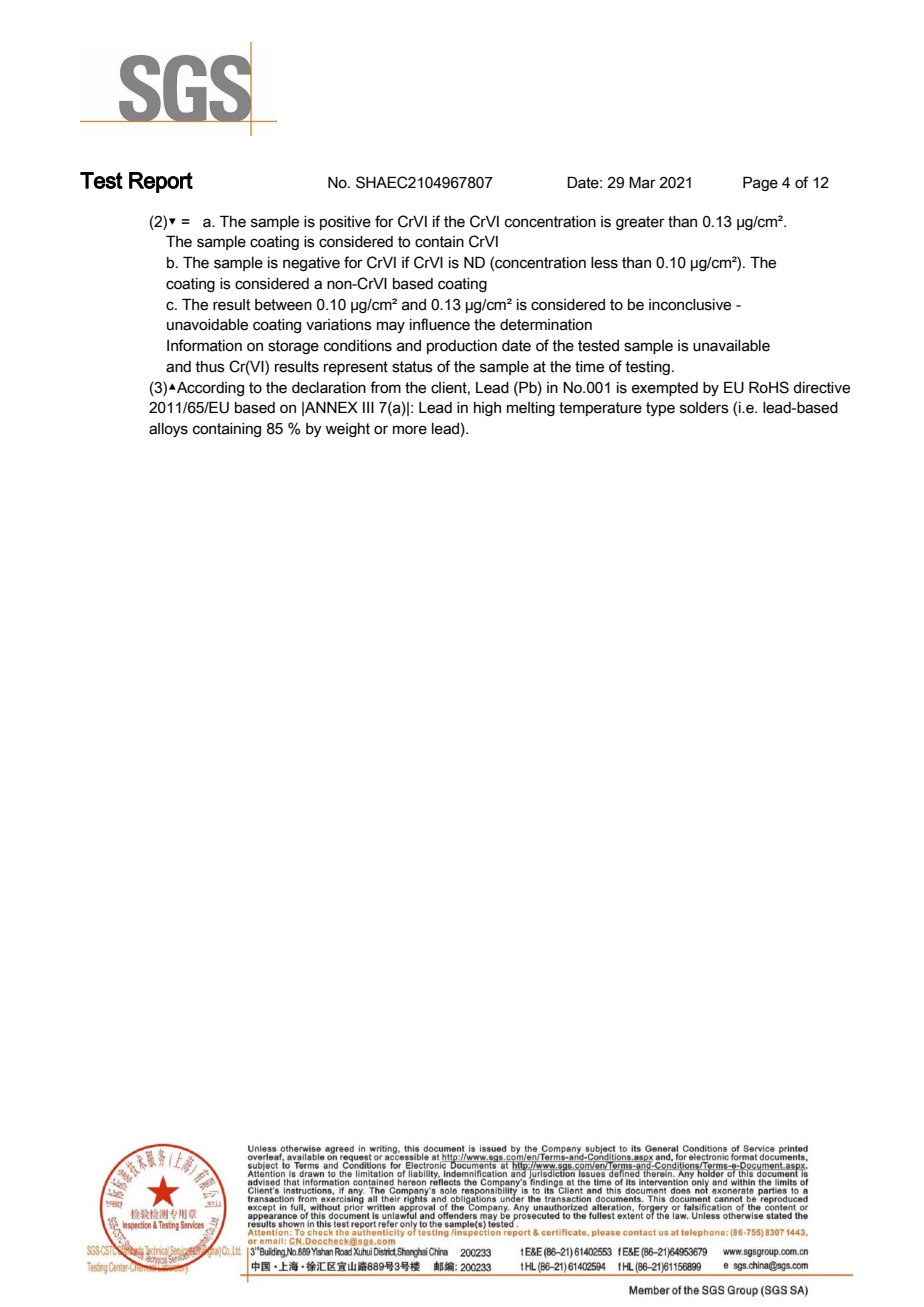 The image size is (924, 1307). What do you see at coordinates (690, 305) in the document?
I see `inconclusive` at bounding box center [690, 305].
